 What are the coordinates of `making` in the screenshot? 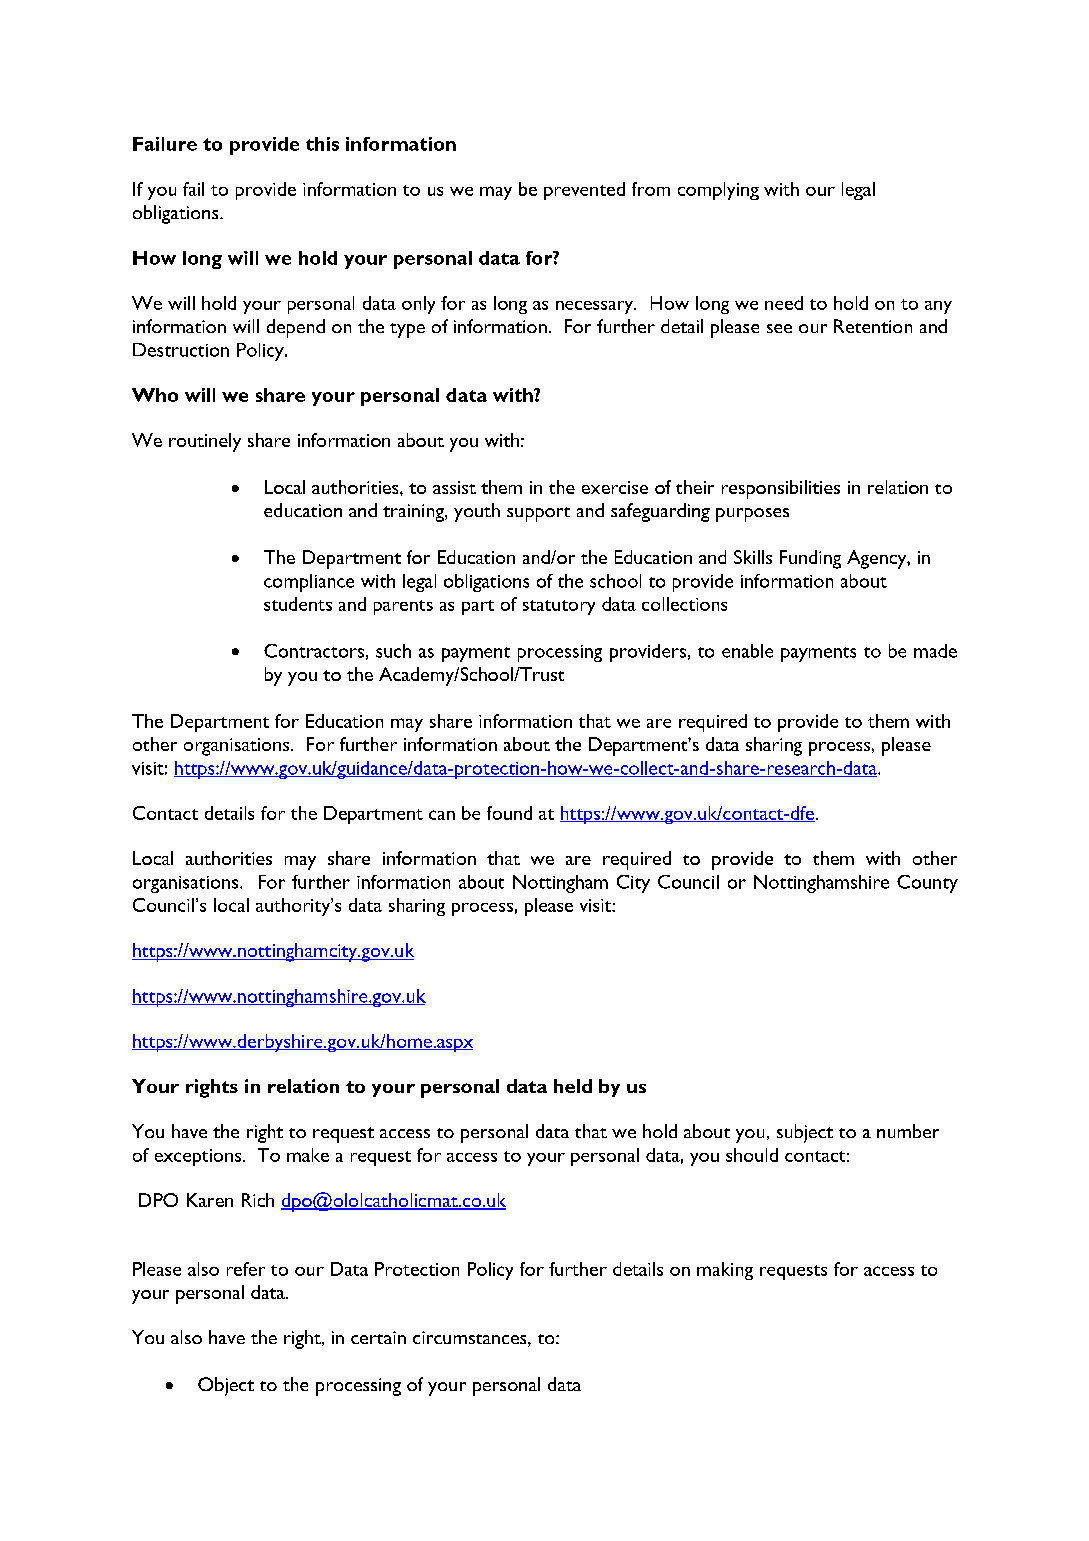 It's located at (725, 1271).
